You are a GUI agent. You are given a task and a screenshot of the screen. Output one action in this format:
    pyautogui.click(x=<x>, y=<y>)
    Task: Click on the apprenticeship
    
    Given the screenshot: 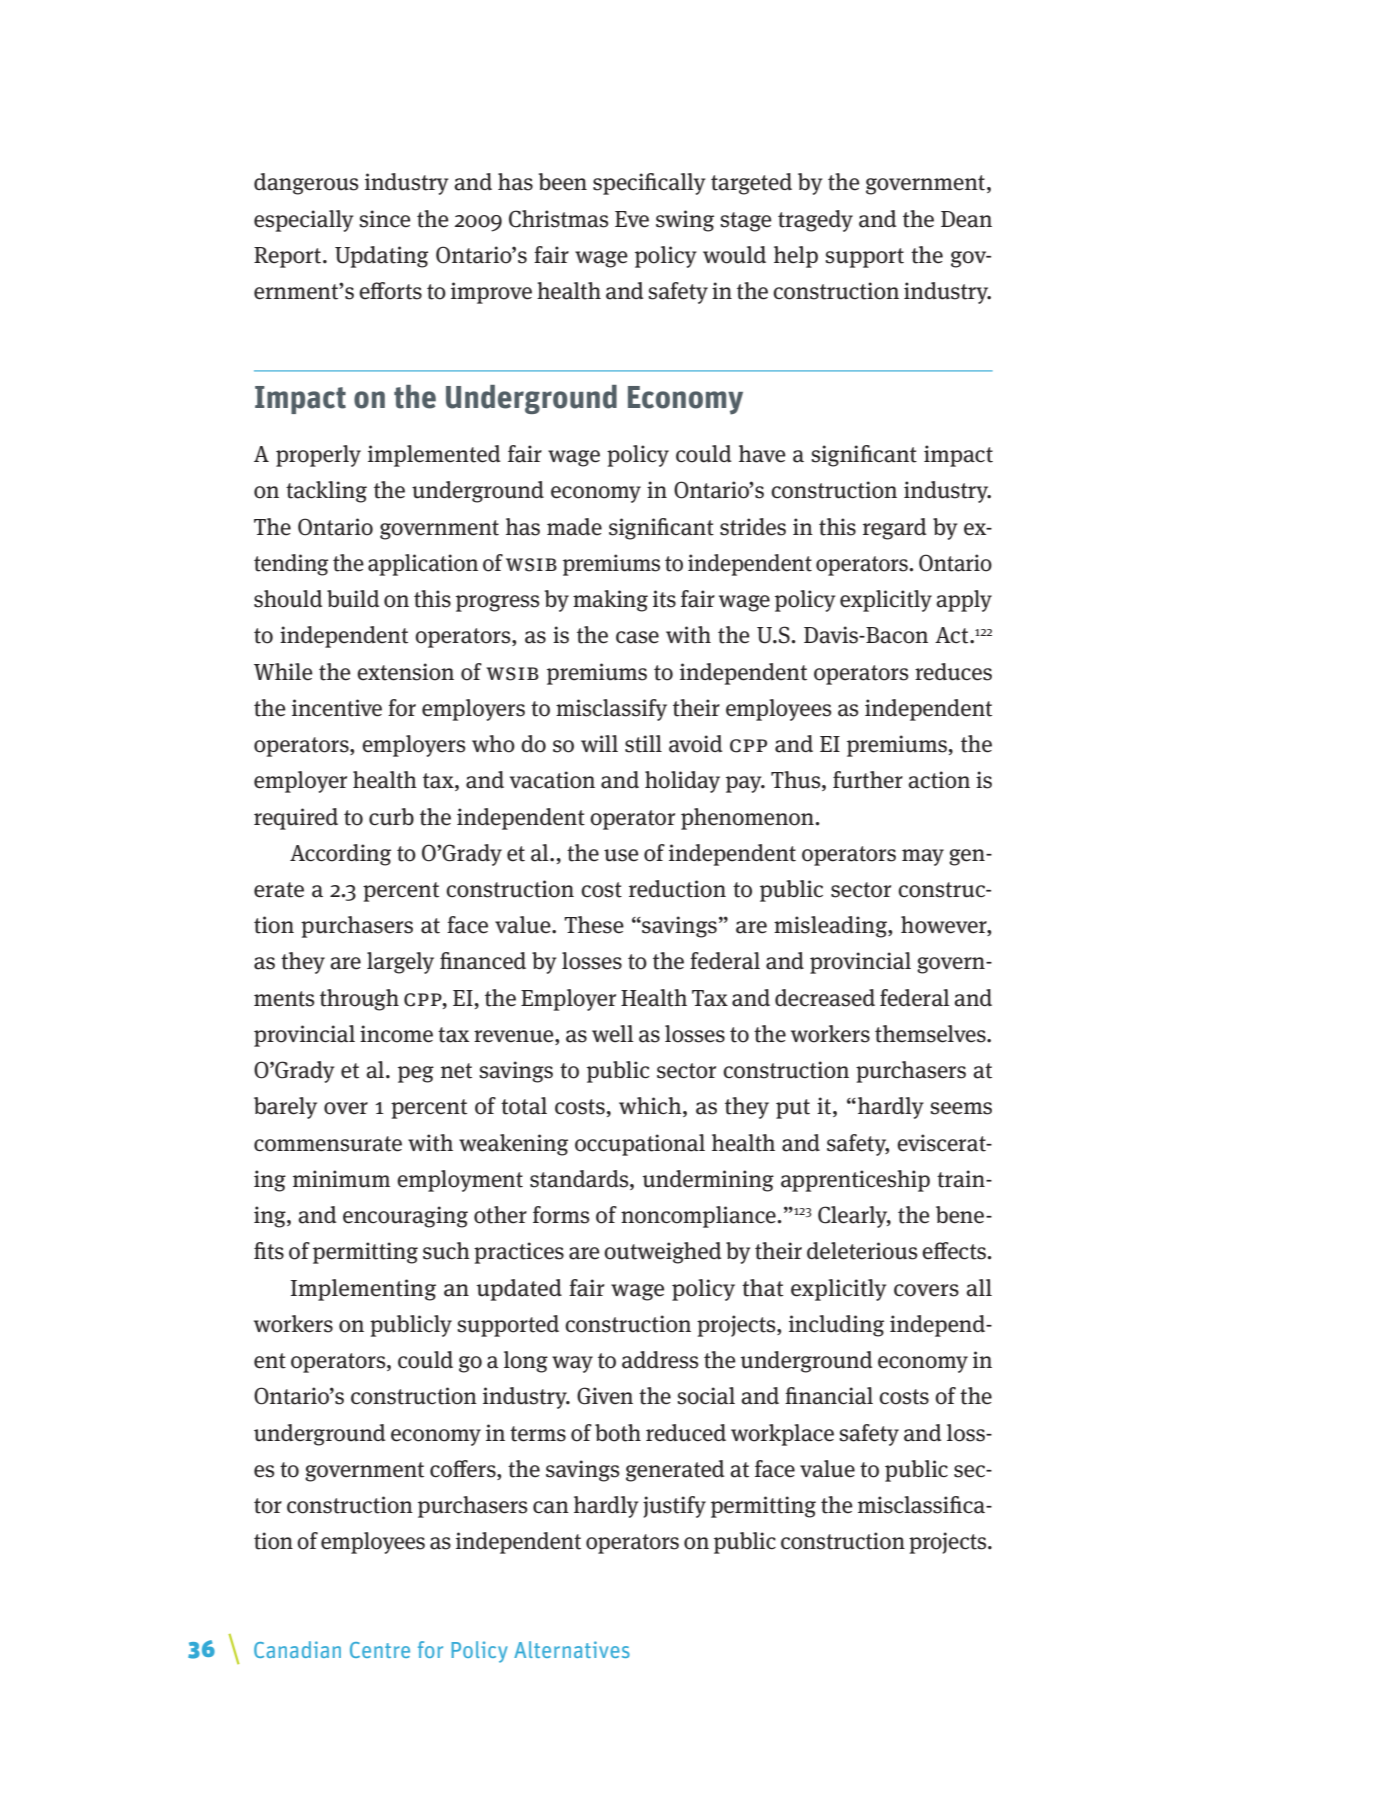 What is the action you would take?
    pyautogui.click(x=855, y=1181)
